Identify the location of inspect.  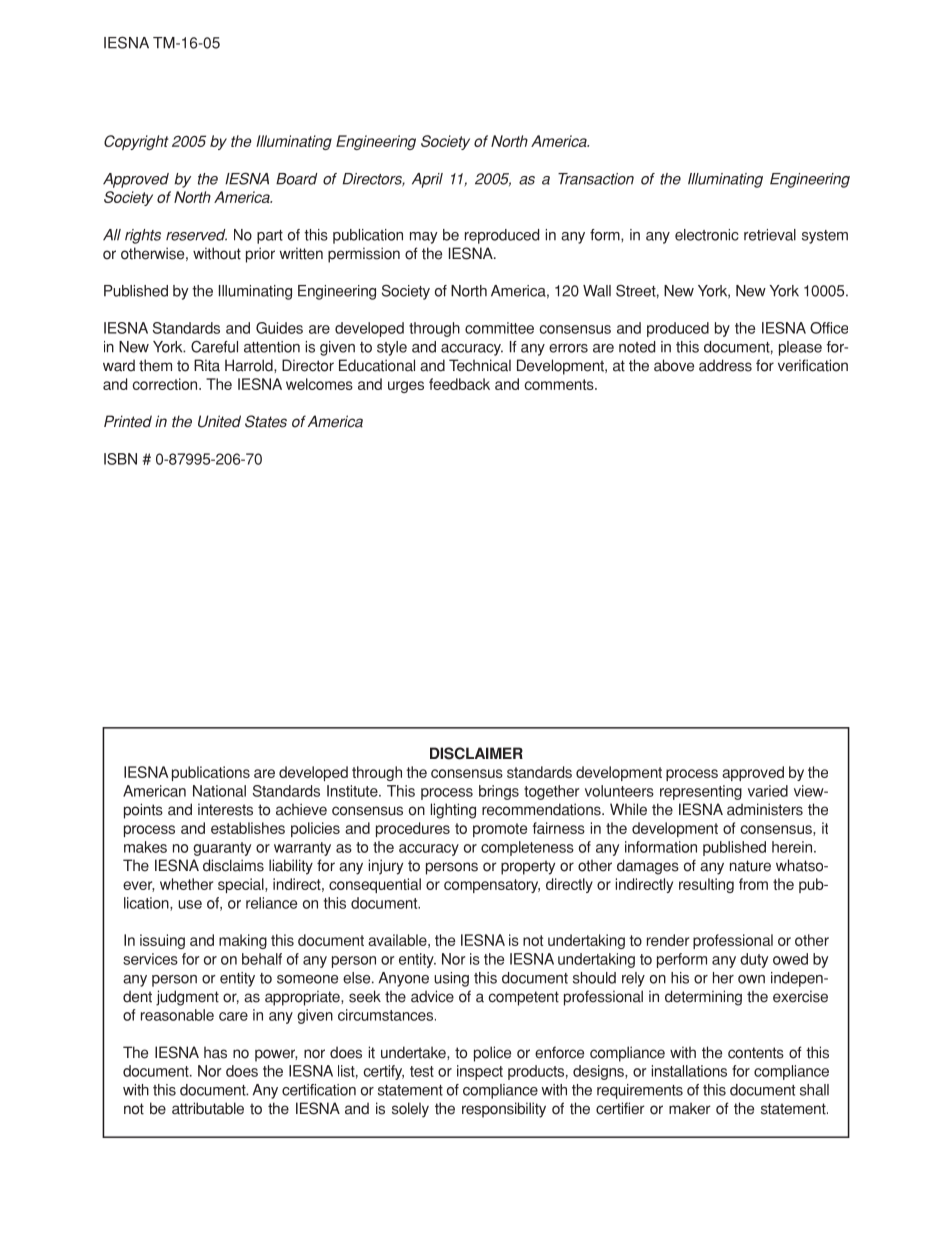
(480, 1072).
